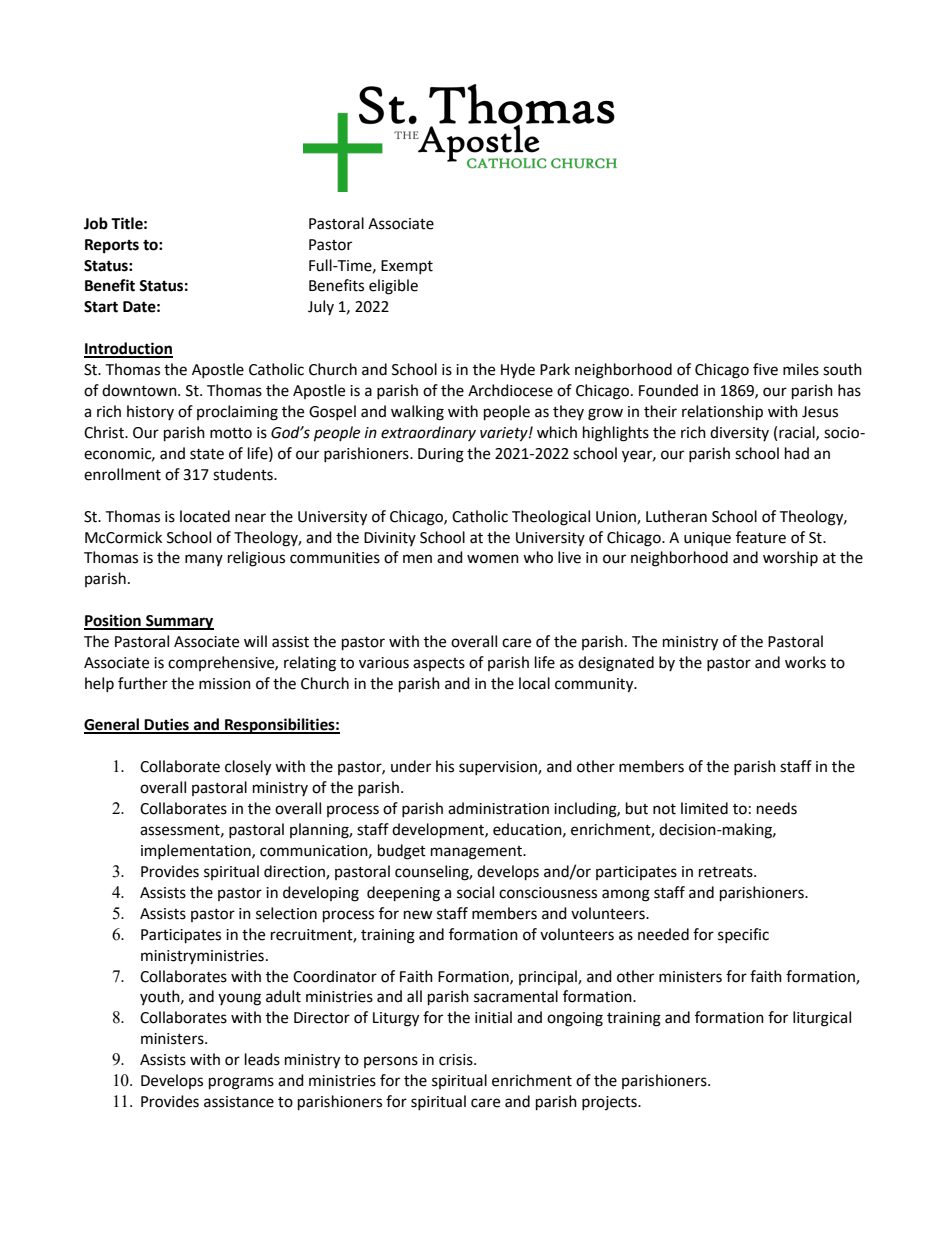  I want to click on programs, so click(241, 1083).
